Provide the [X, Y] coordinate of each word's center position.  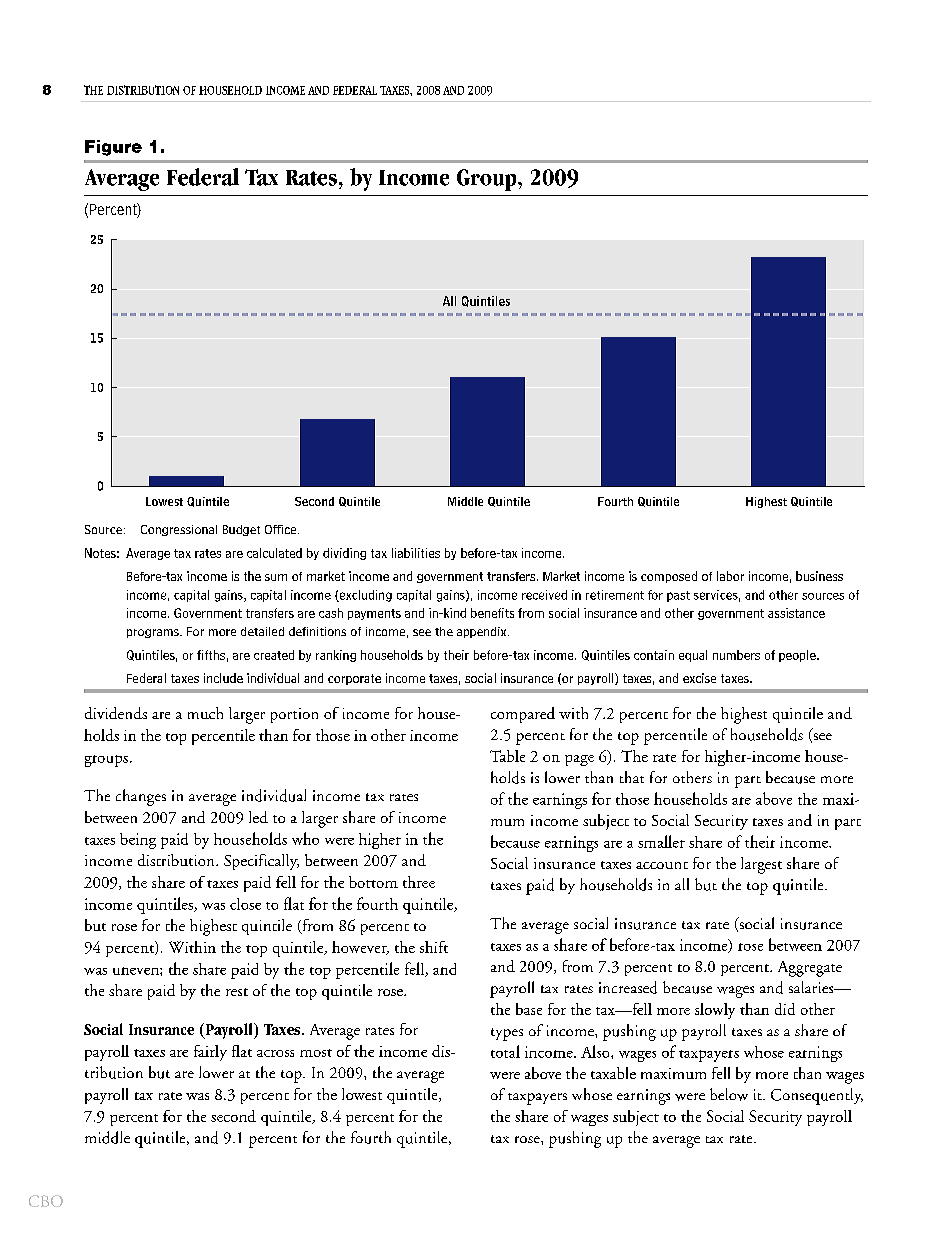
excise [699, 678]
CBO [46, 1201]
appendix [483, 632]
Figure [113, 148]
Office [280, 529]
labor [730, 576]
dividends [116, 713]
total [505, 1051]
